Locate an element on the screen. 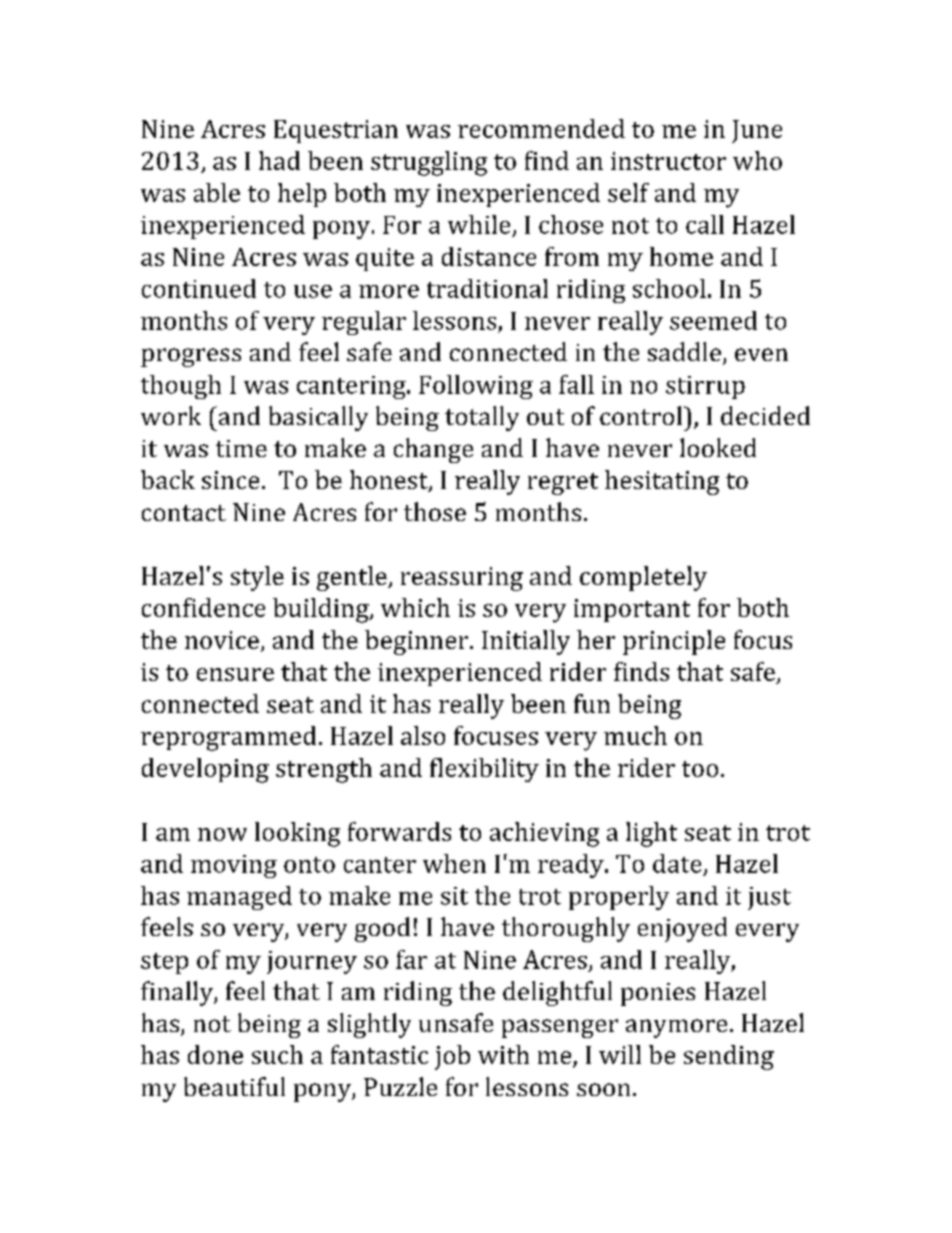  struggling is located at coordinates (429, 163).
